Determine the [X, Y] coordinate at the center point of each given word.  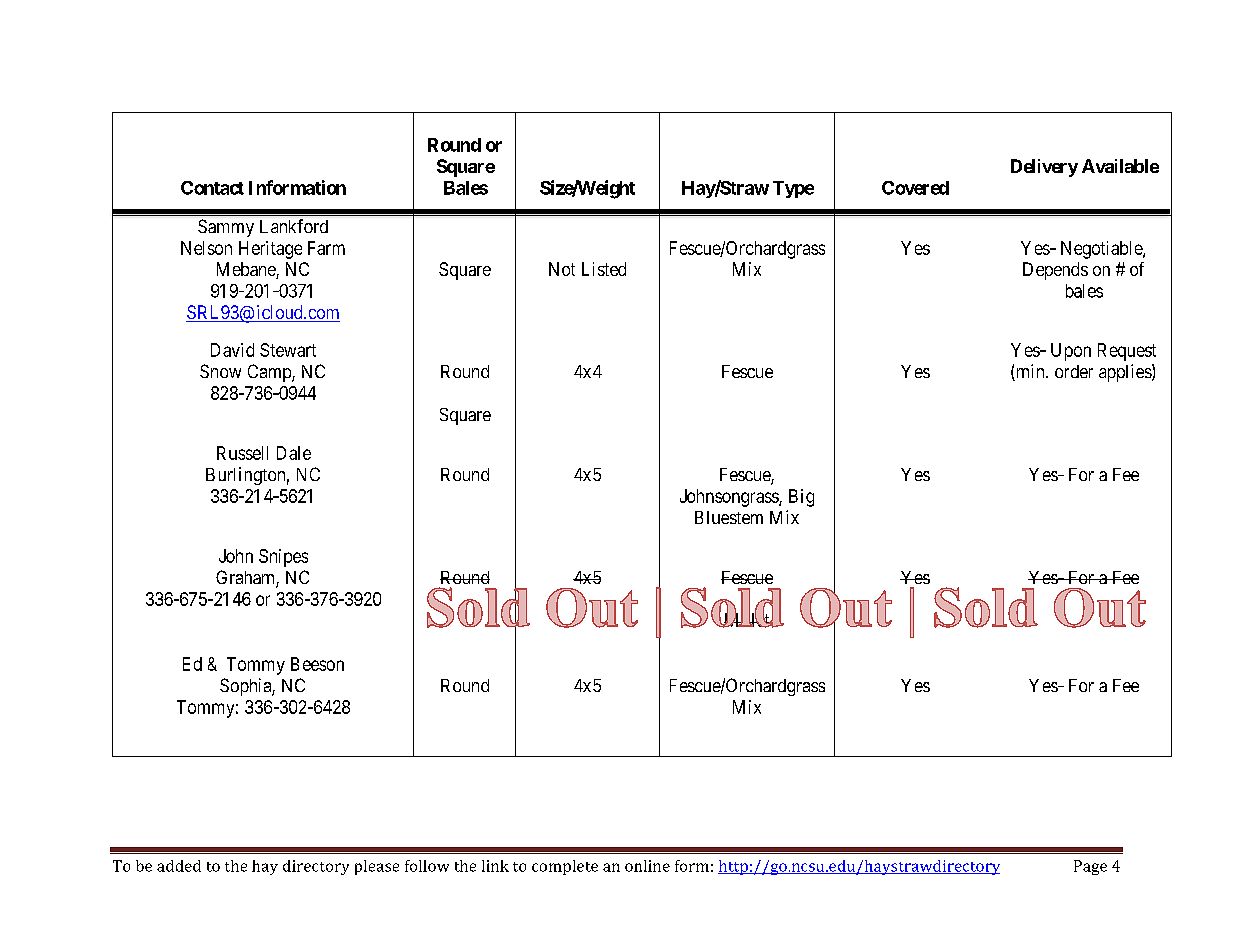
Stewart [288, 350]
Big [801, 498]
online [647, 866]
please [377, 867]
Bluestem [729, 517]
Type [793, 189]
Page [1090, 867]
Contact [212, 188]
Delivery [1044, 168]
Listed [604, 269]
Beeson [317, 664]
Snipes [283, 558]
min [1030, 372]
